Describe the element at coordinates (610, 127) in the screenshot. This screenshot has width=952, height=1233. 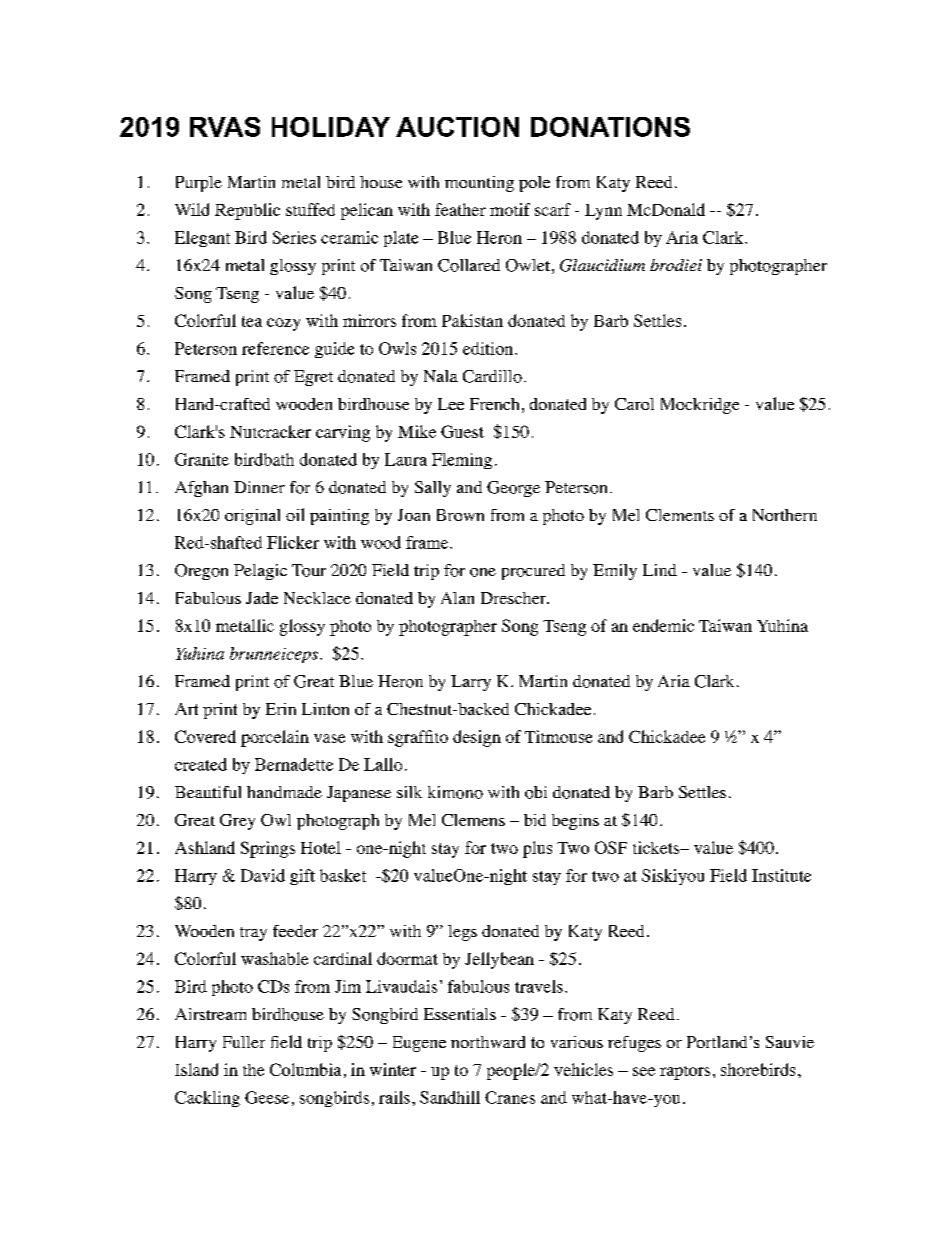
I see `DONATIONS` at that location.
